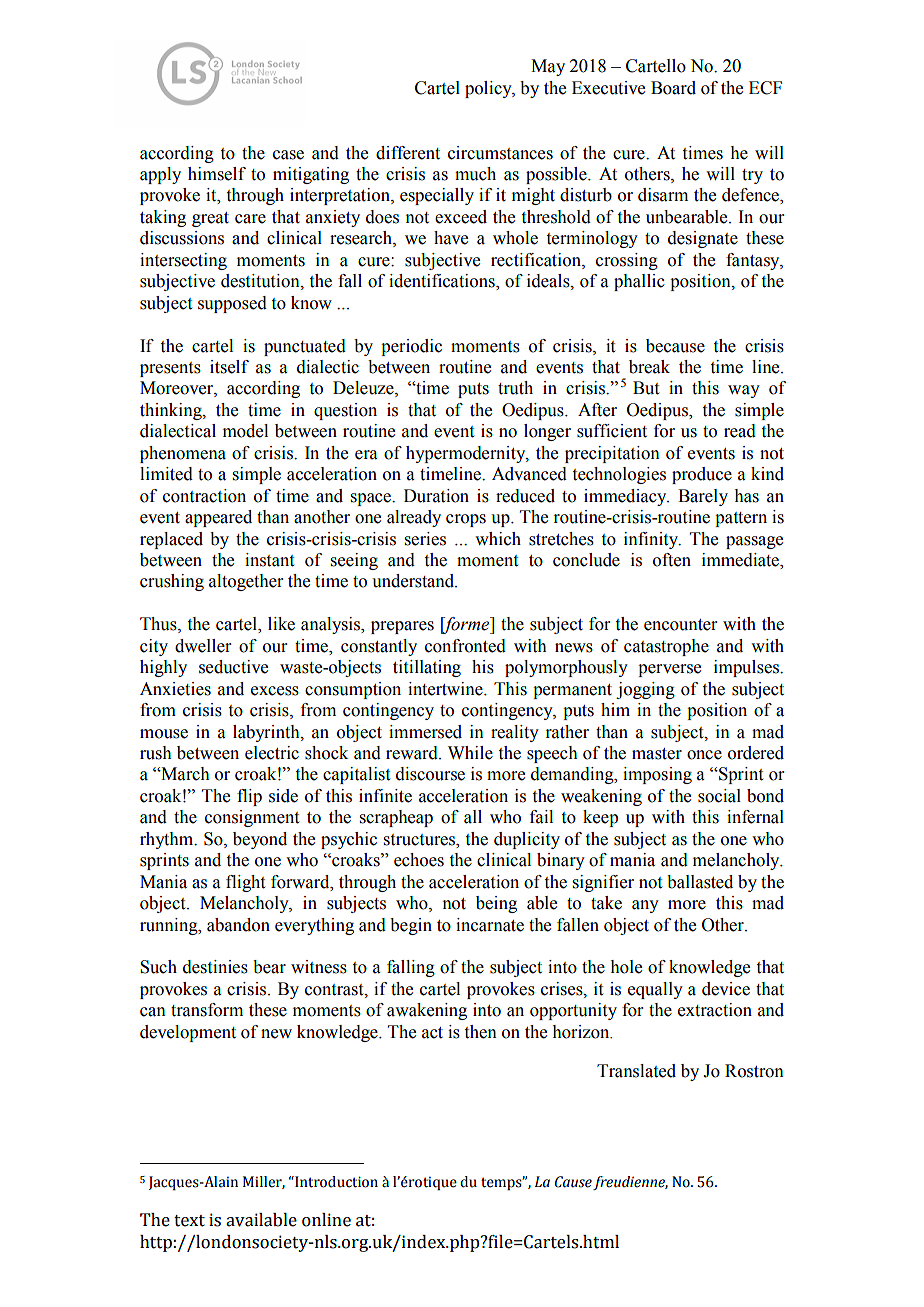  Describe the element at coordinates (481, 1032) in the document. I see `then` at that location.
